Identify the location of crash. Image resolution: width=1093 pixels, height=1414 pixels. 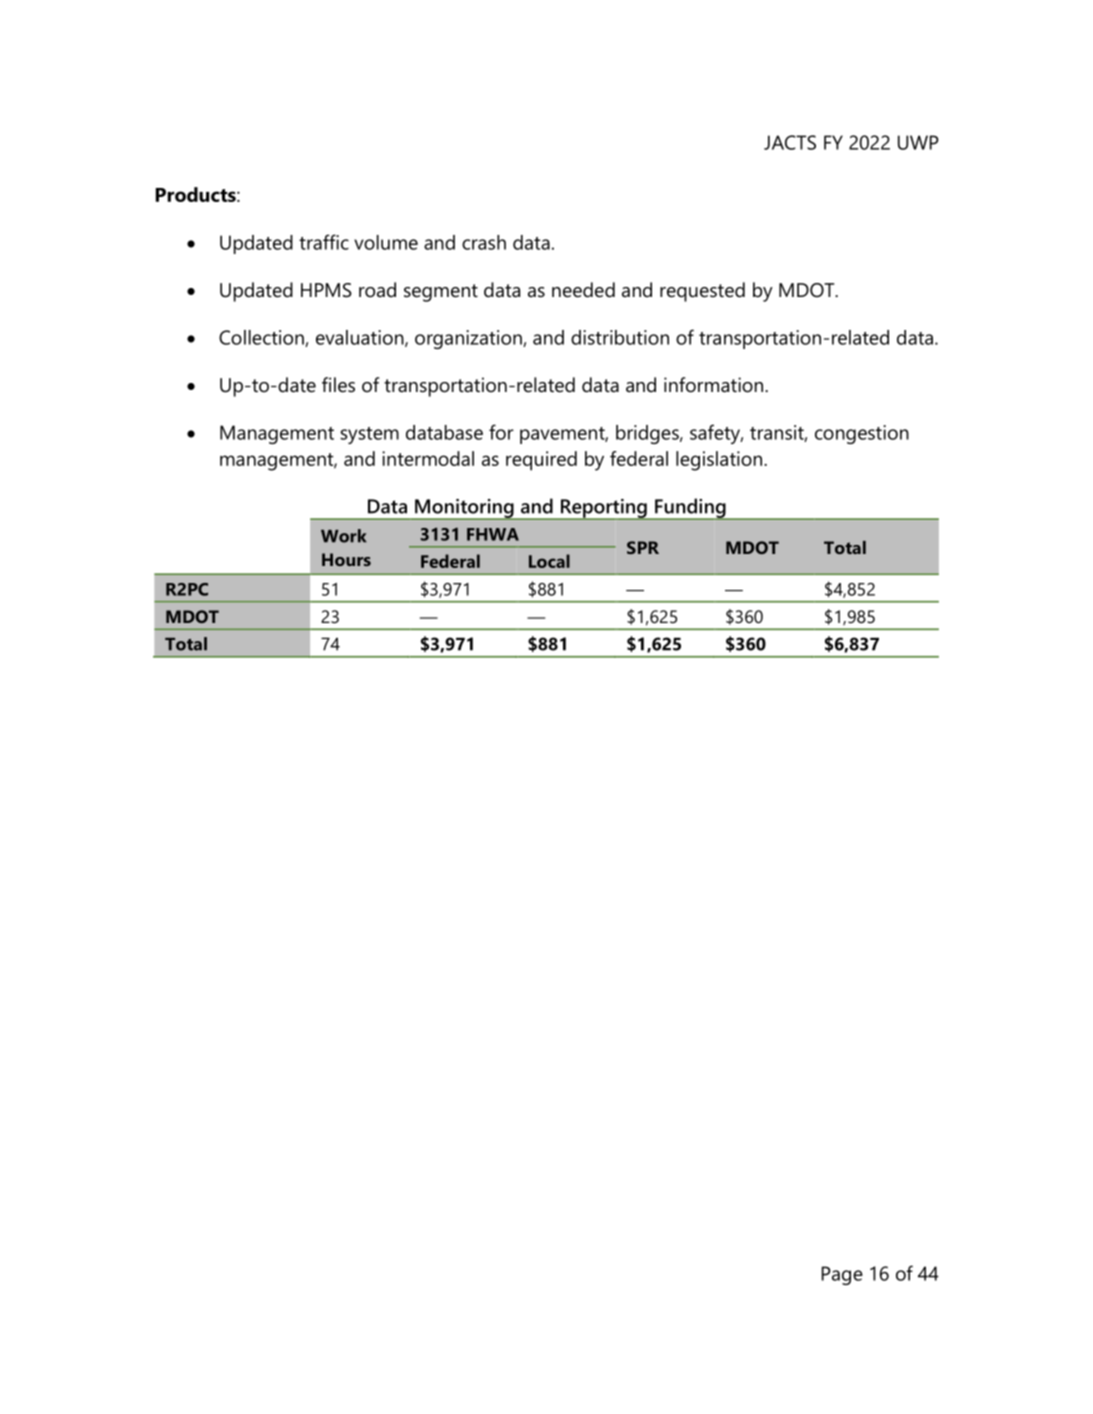
(484, 242).
